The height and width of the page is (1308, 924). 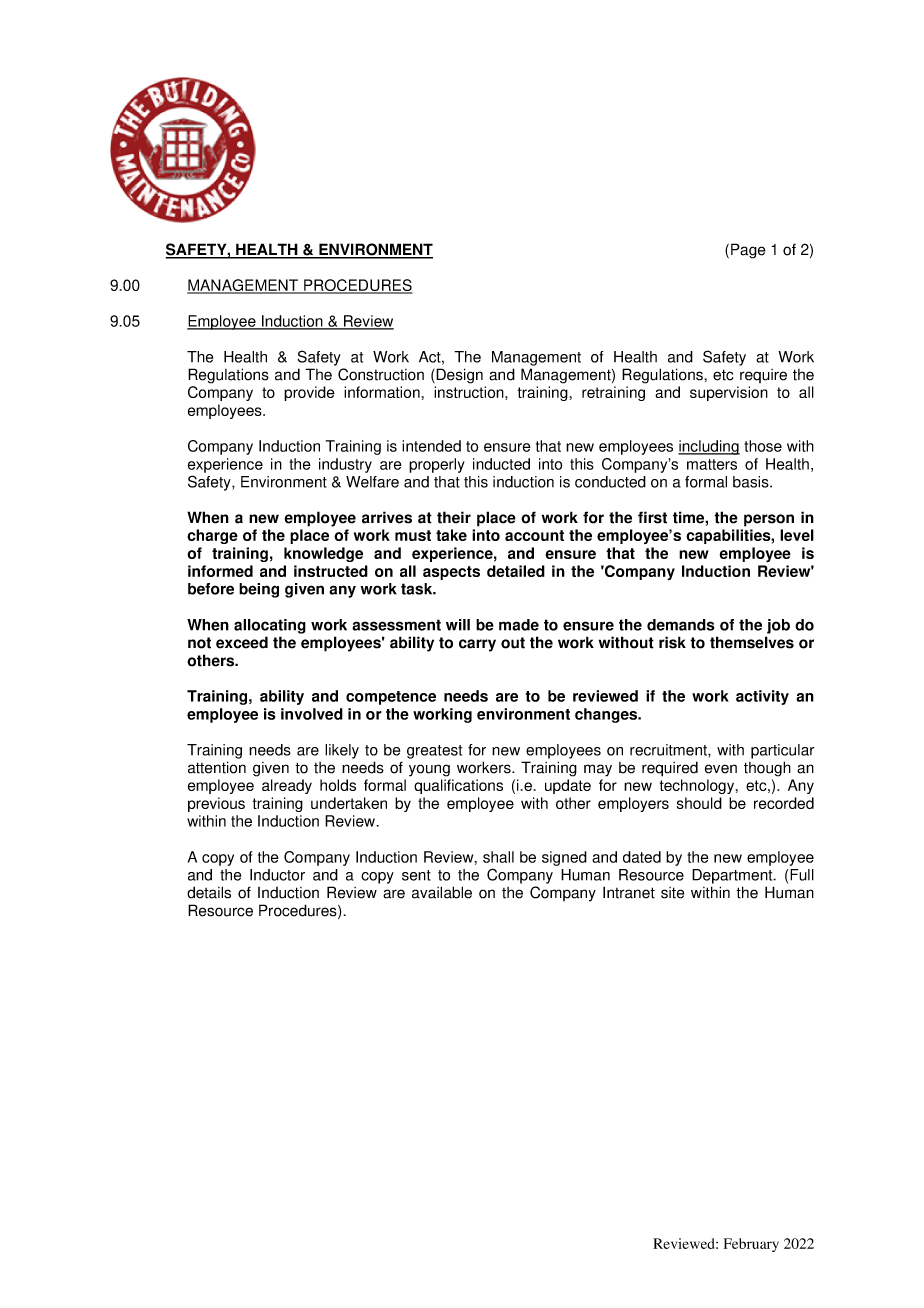 I want to click on provide, so click(x=309, y=393).
